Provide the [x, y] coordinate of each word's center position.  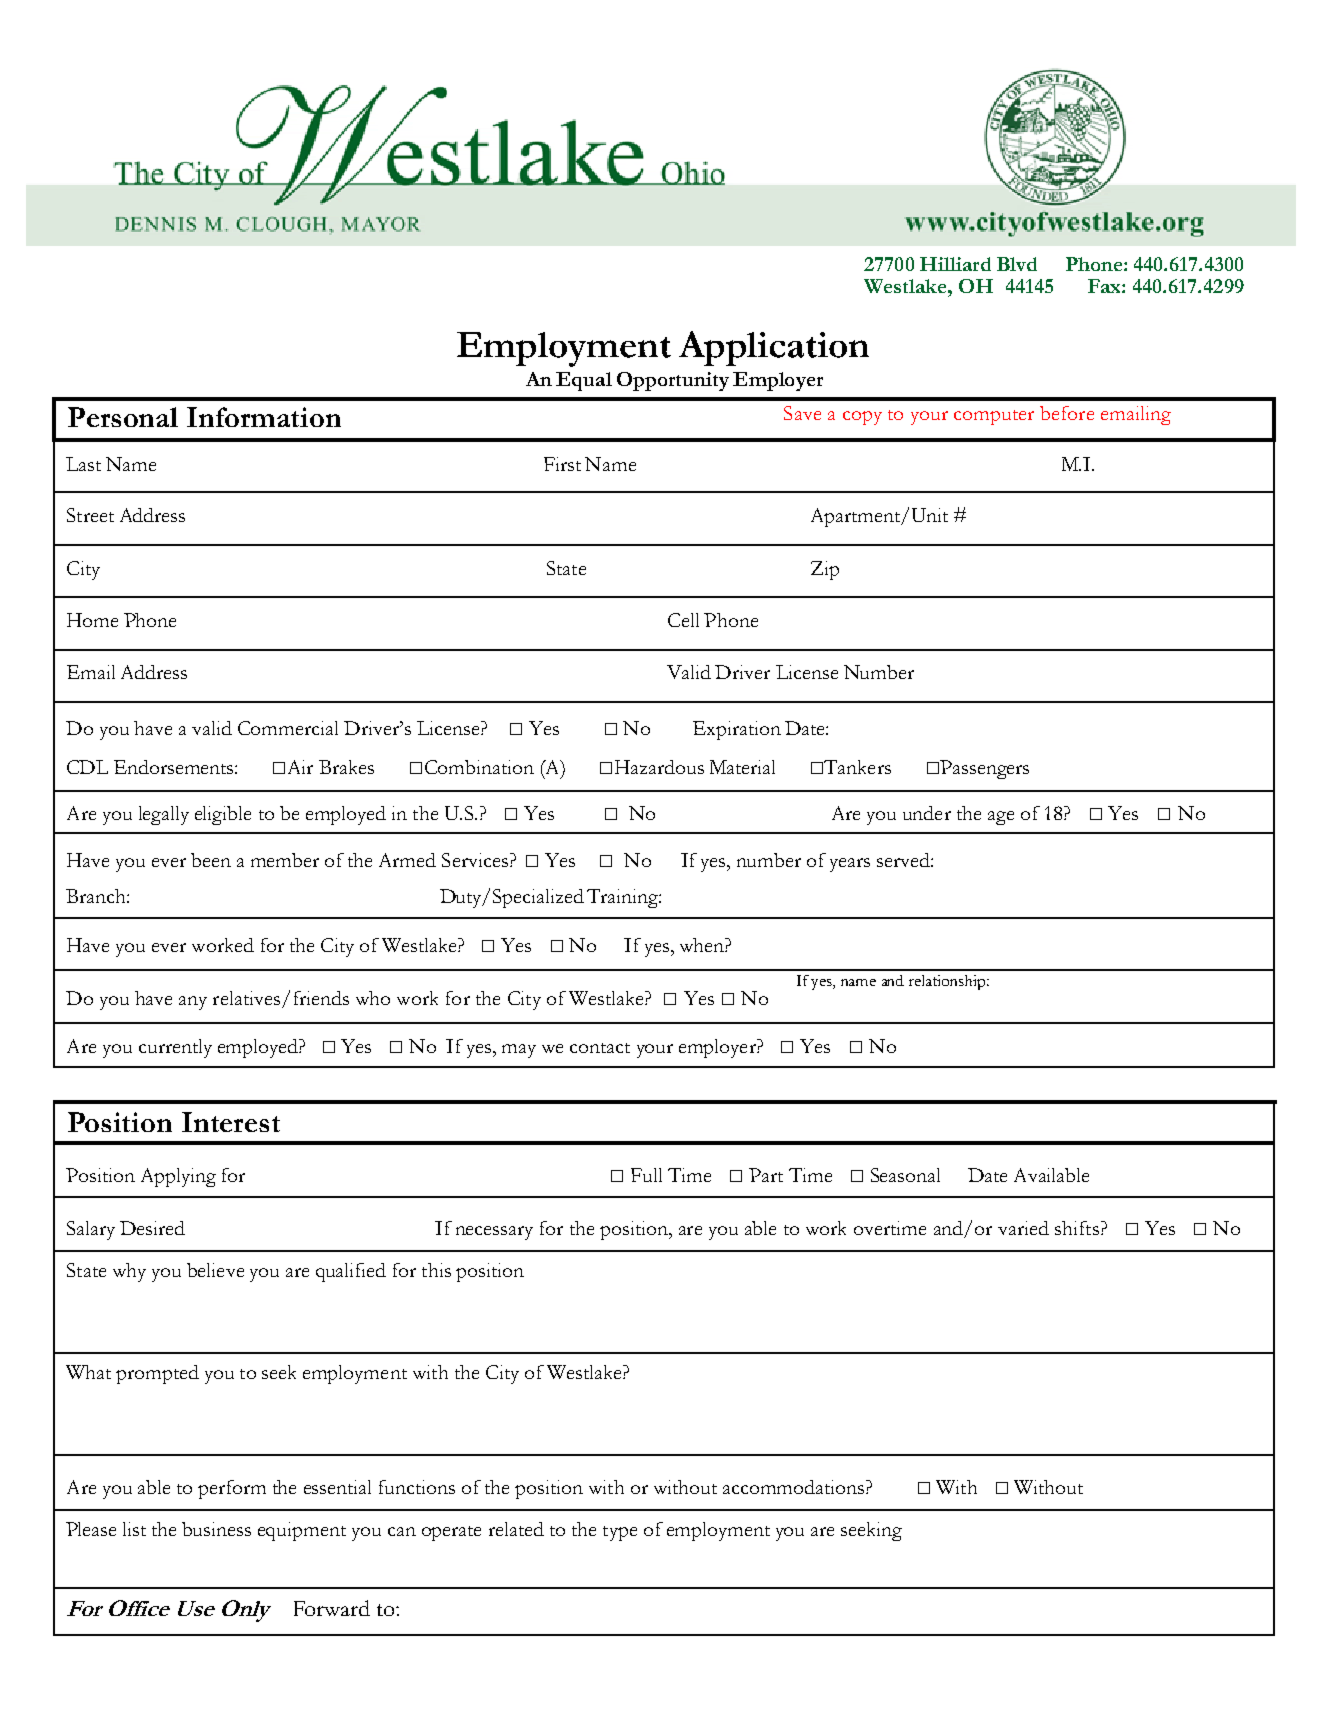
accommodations [793, 1487]
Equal [584, 381]
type [620, 1533]
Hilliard [955, 264]
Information [264, 417]
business [216, 1529]
